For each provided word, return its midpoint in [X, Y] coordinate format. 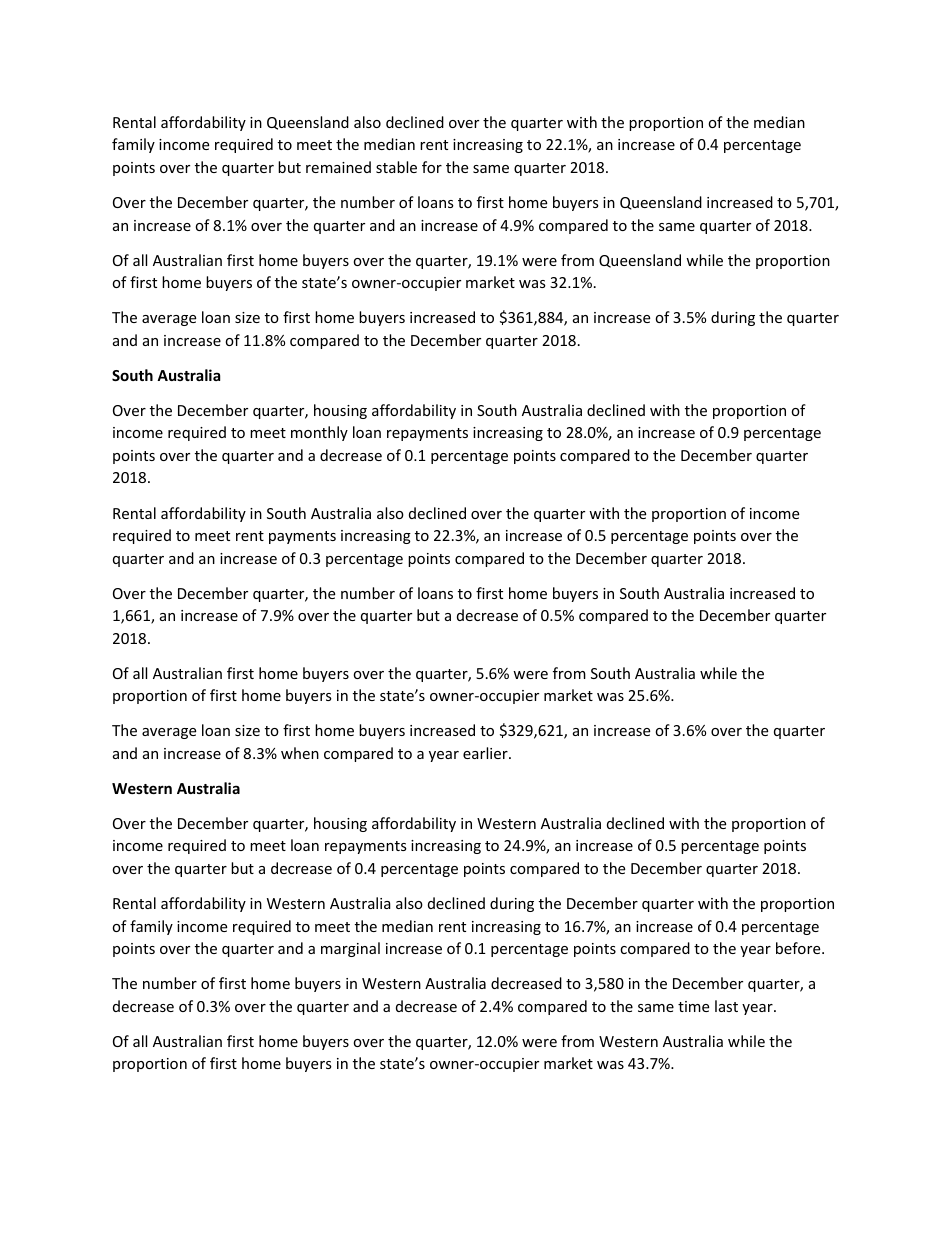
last [726, 1006]
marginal [350, 949]
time [693, 1006]
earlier [486, 753]
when [300, 753]
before [799, 948]
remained [338, 167]
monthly [319, 433]
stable [396, 167]
